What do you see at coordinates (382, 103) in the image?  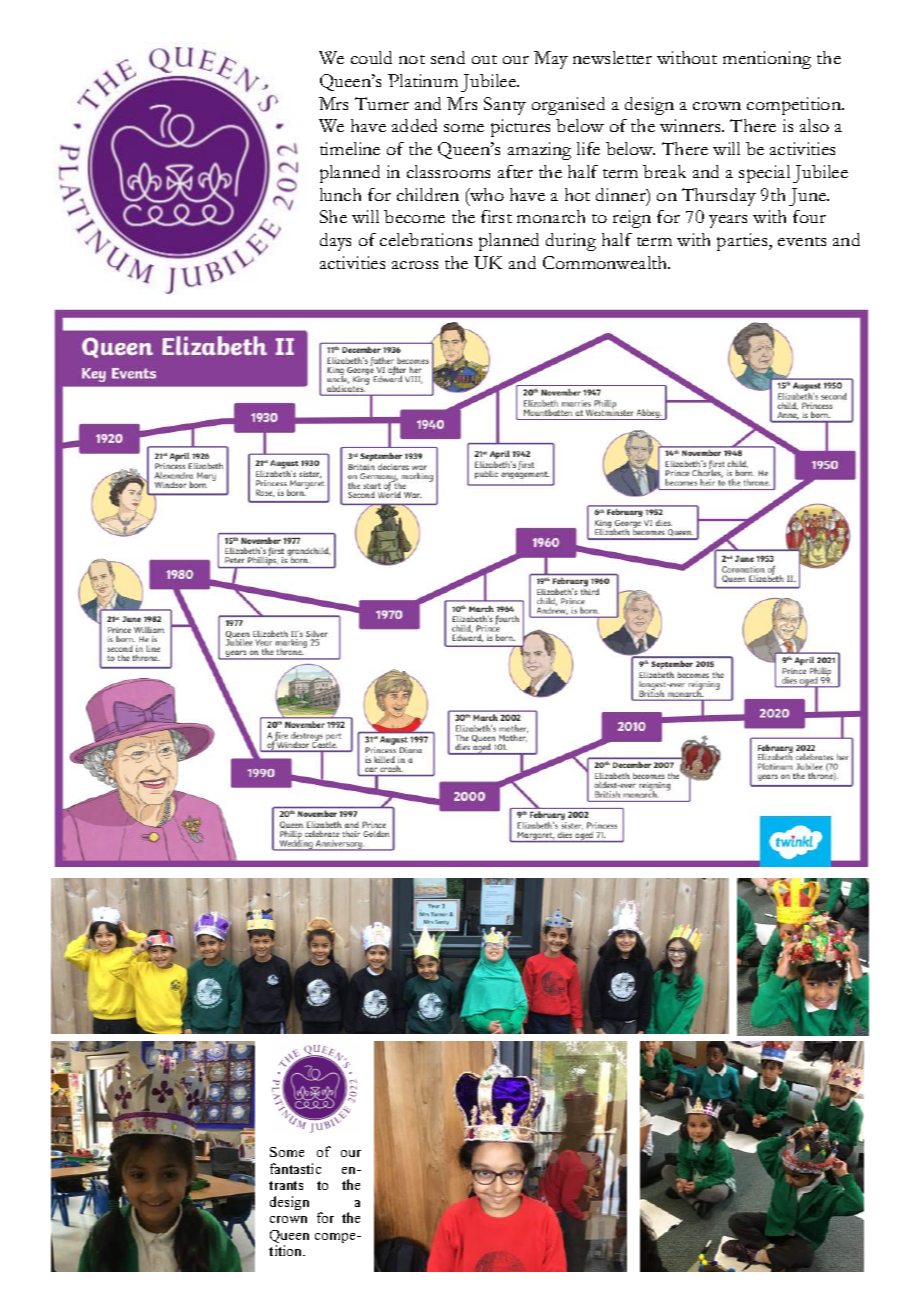 I see `Turner` at bounding box center [382, 103].
